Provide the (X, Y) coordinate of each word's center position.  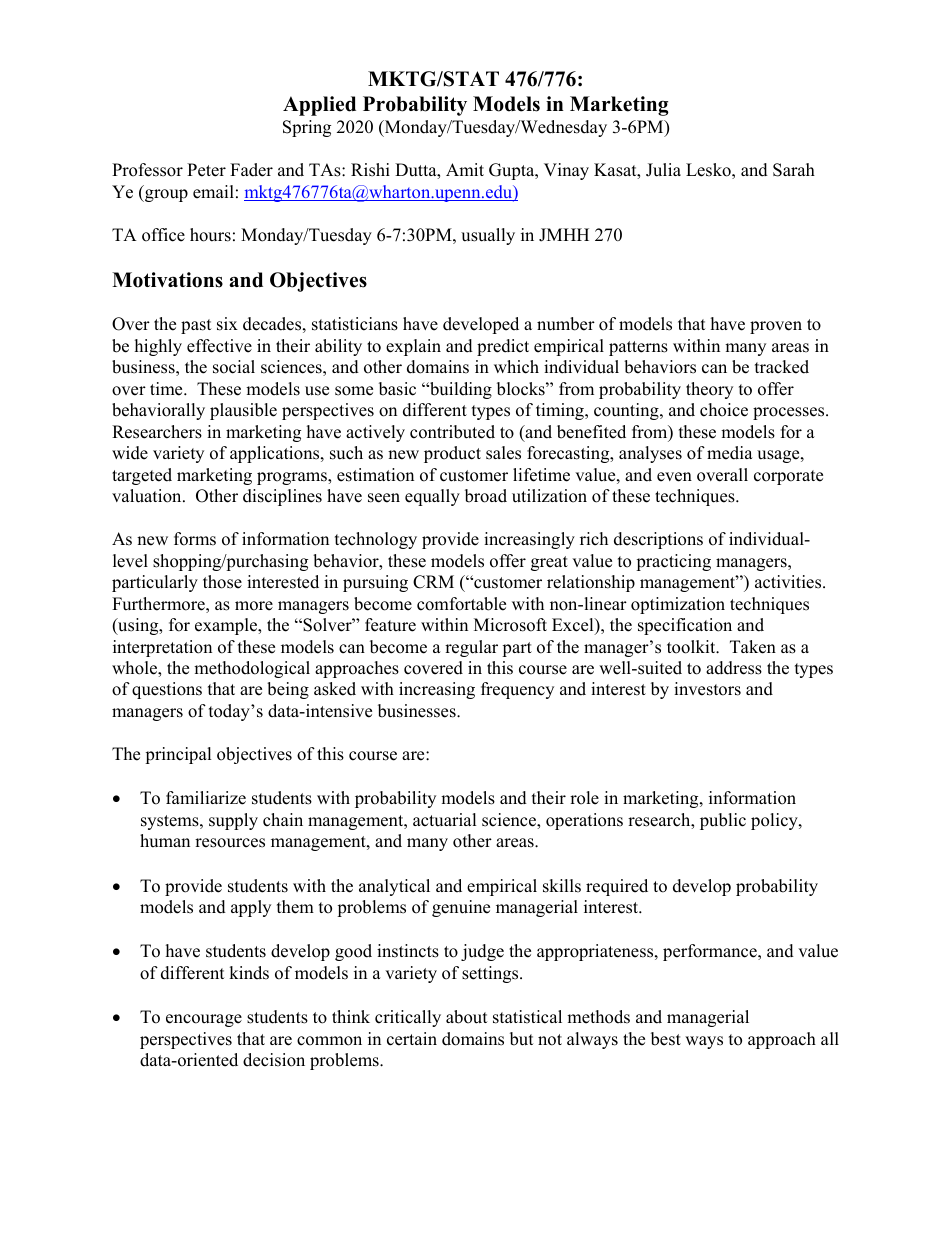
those (222, 582)
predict (503, 347)
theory (709, 390)
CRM (433, 582)
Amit (465, 169)
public (723, 821)
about (467, 1017)
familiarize (206, 798)
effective (219, 346)
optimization (678, 605)
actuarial (445, 820)
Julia (663, 170)
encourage (204, 1020)
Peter (206, 170)
